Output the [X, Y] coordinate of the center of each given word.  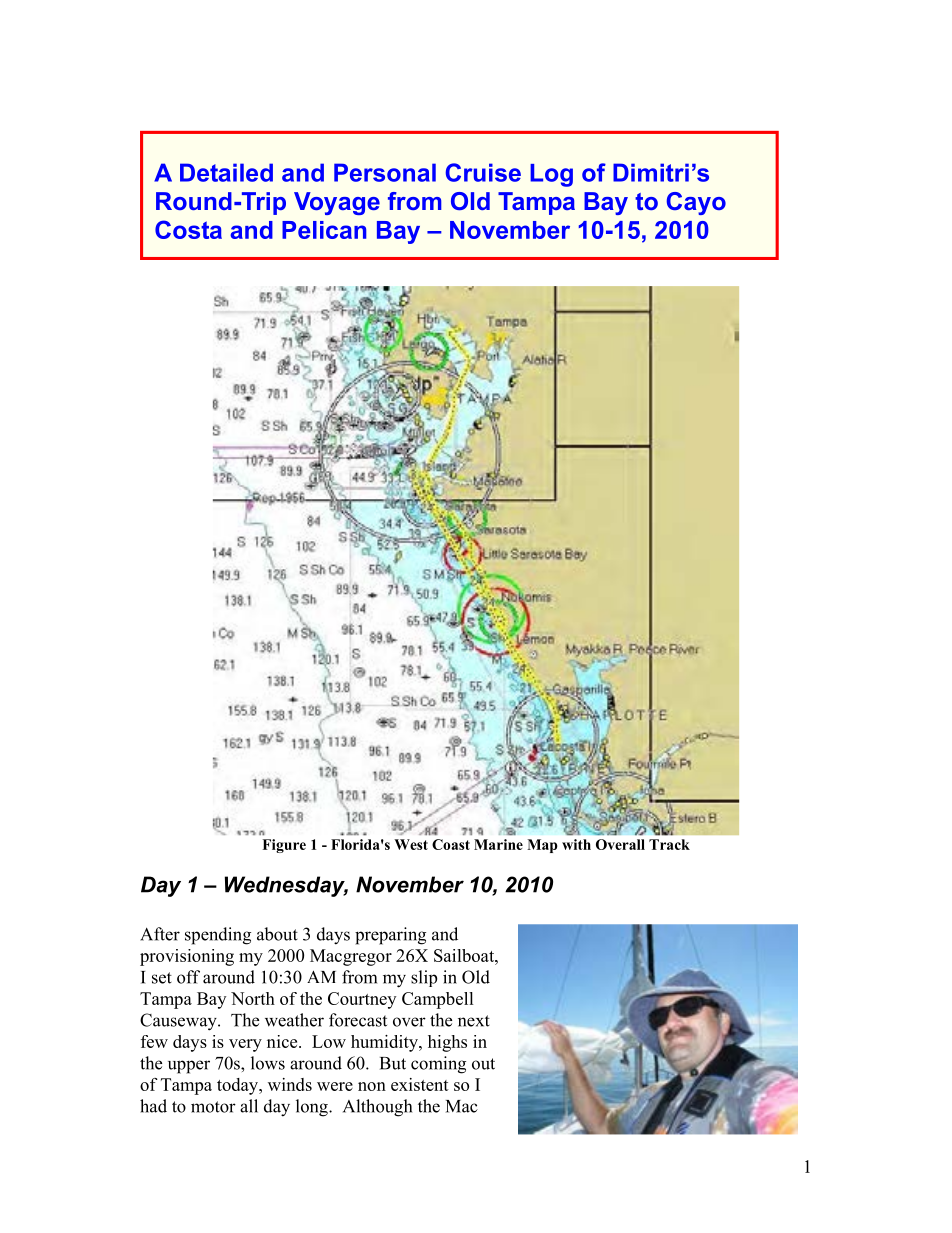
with [576, 844]
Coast [451, 844]
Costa [188, 229]
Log [551, 175]
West [411, 844]
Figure [284, 846]
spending [218, 936]
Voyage [337, 203]
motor [213, 1107]
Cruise [483, 172]
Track [669, 844]
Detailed [226, 172]
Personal [385, 172]
